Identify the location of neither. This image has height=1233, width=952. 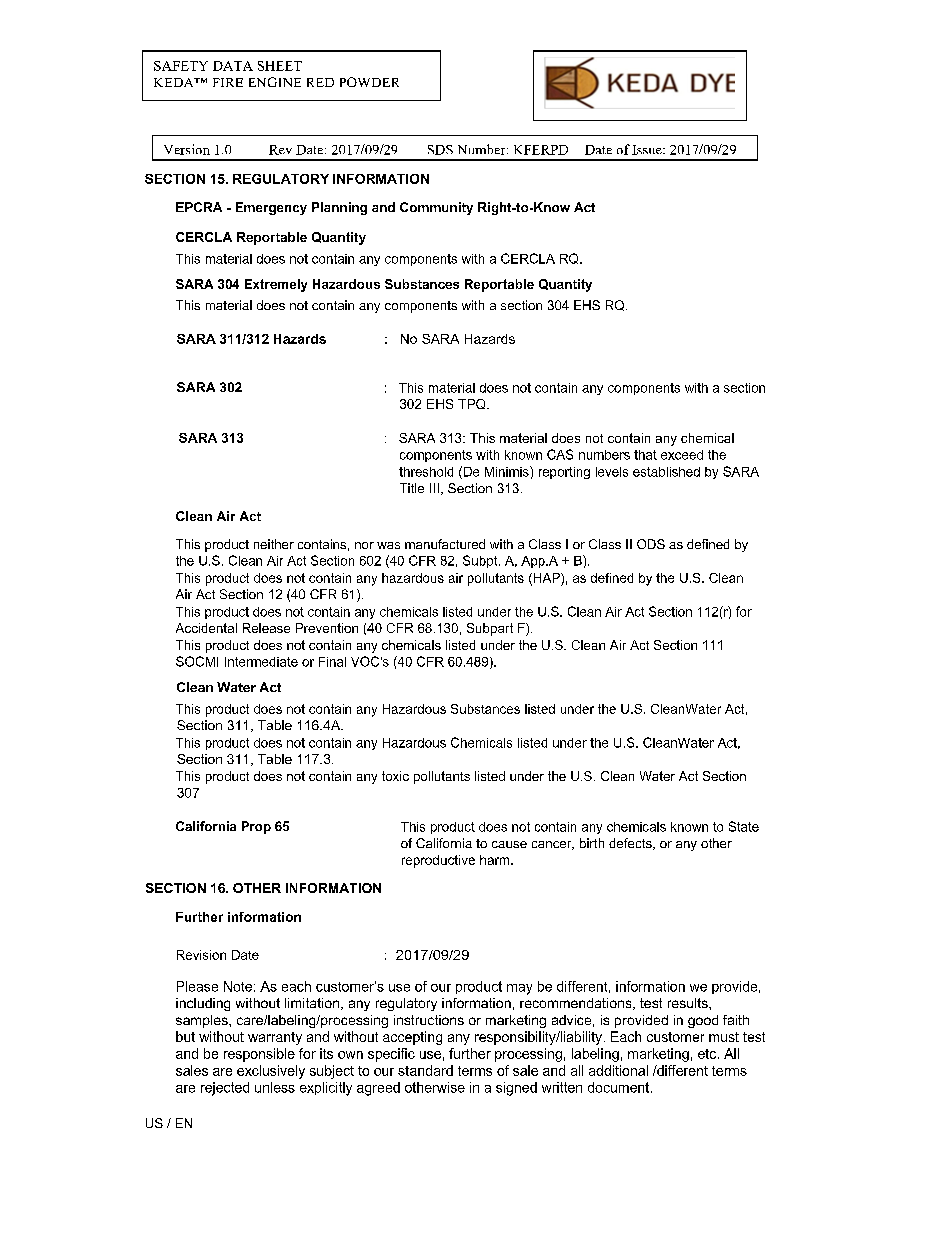
(274, 544).
